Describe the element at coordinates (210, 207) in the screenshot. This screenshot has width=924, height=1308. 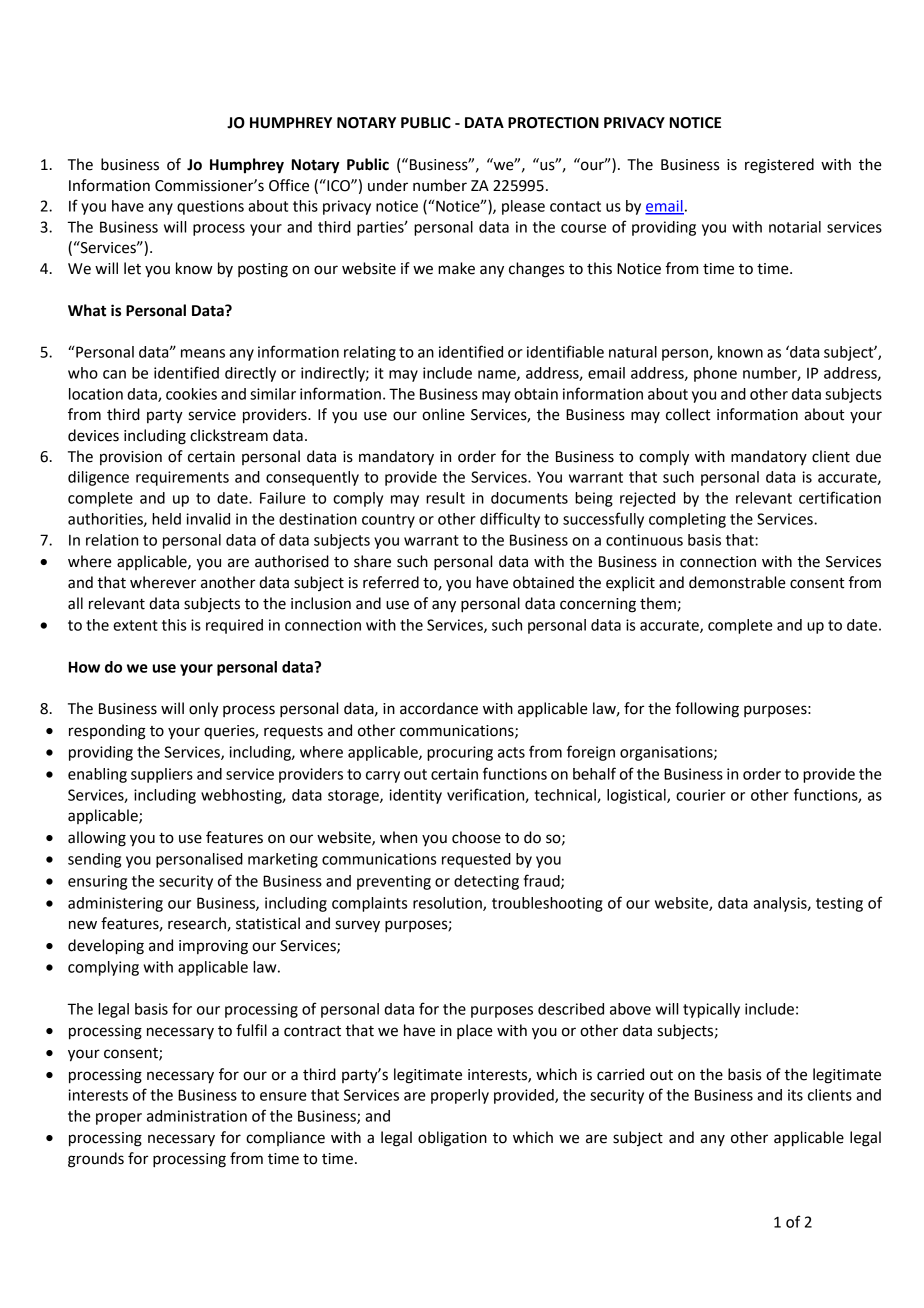
I see `questions` at that location.
